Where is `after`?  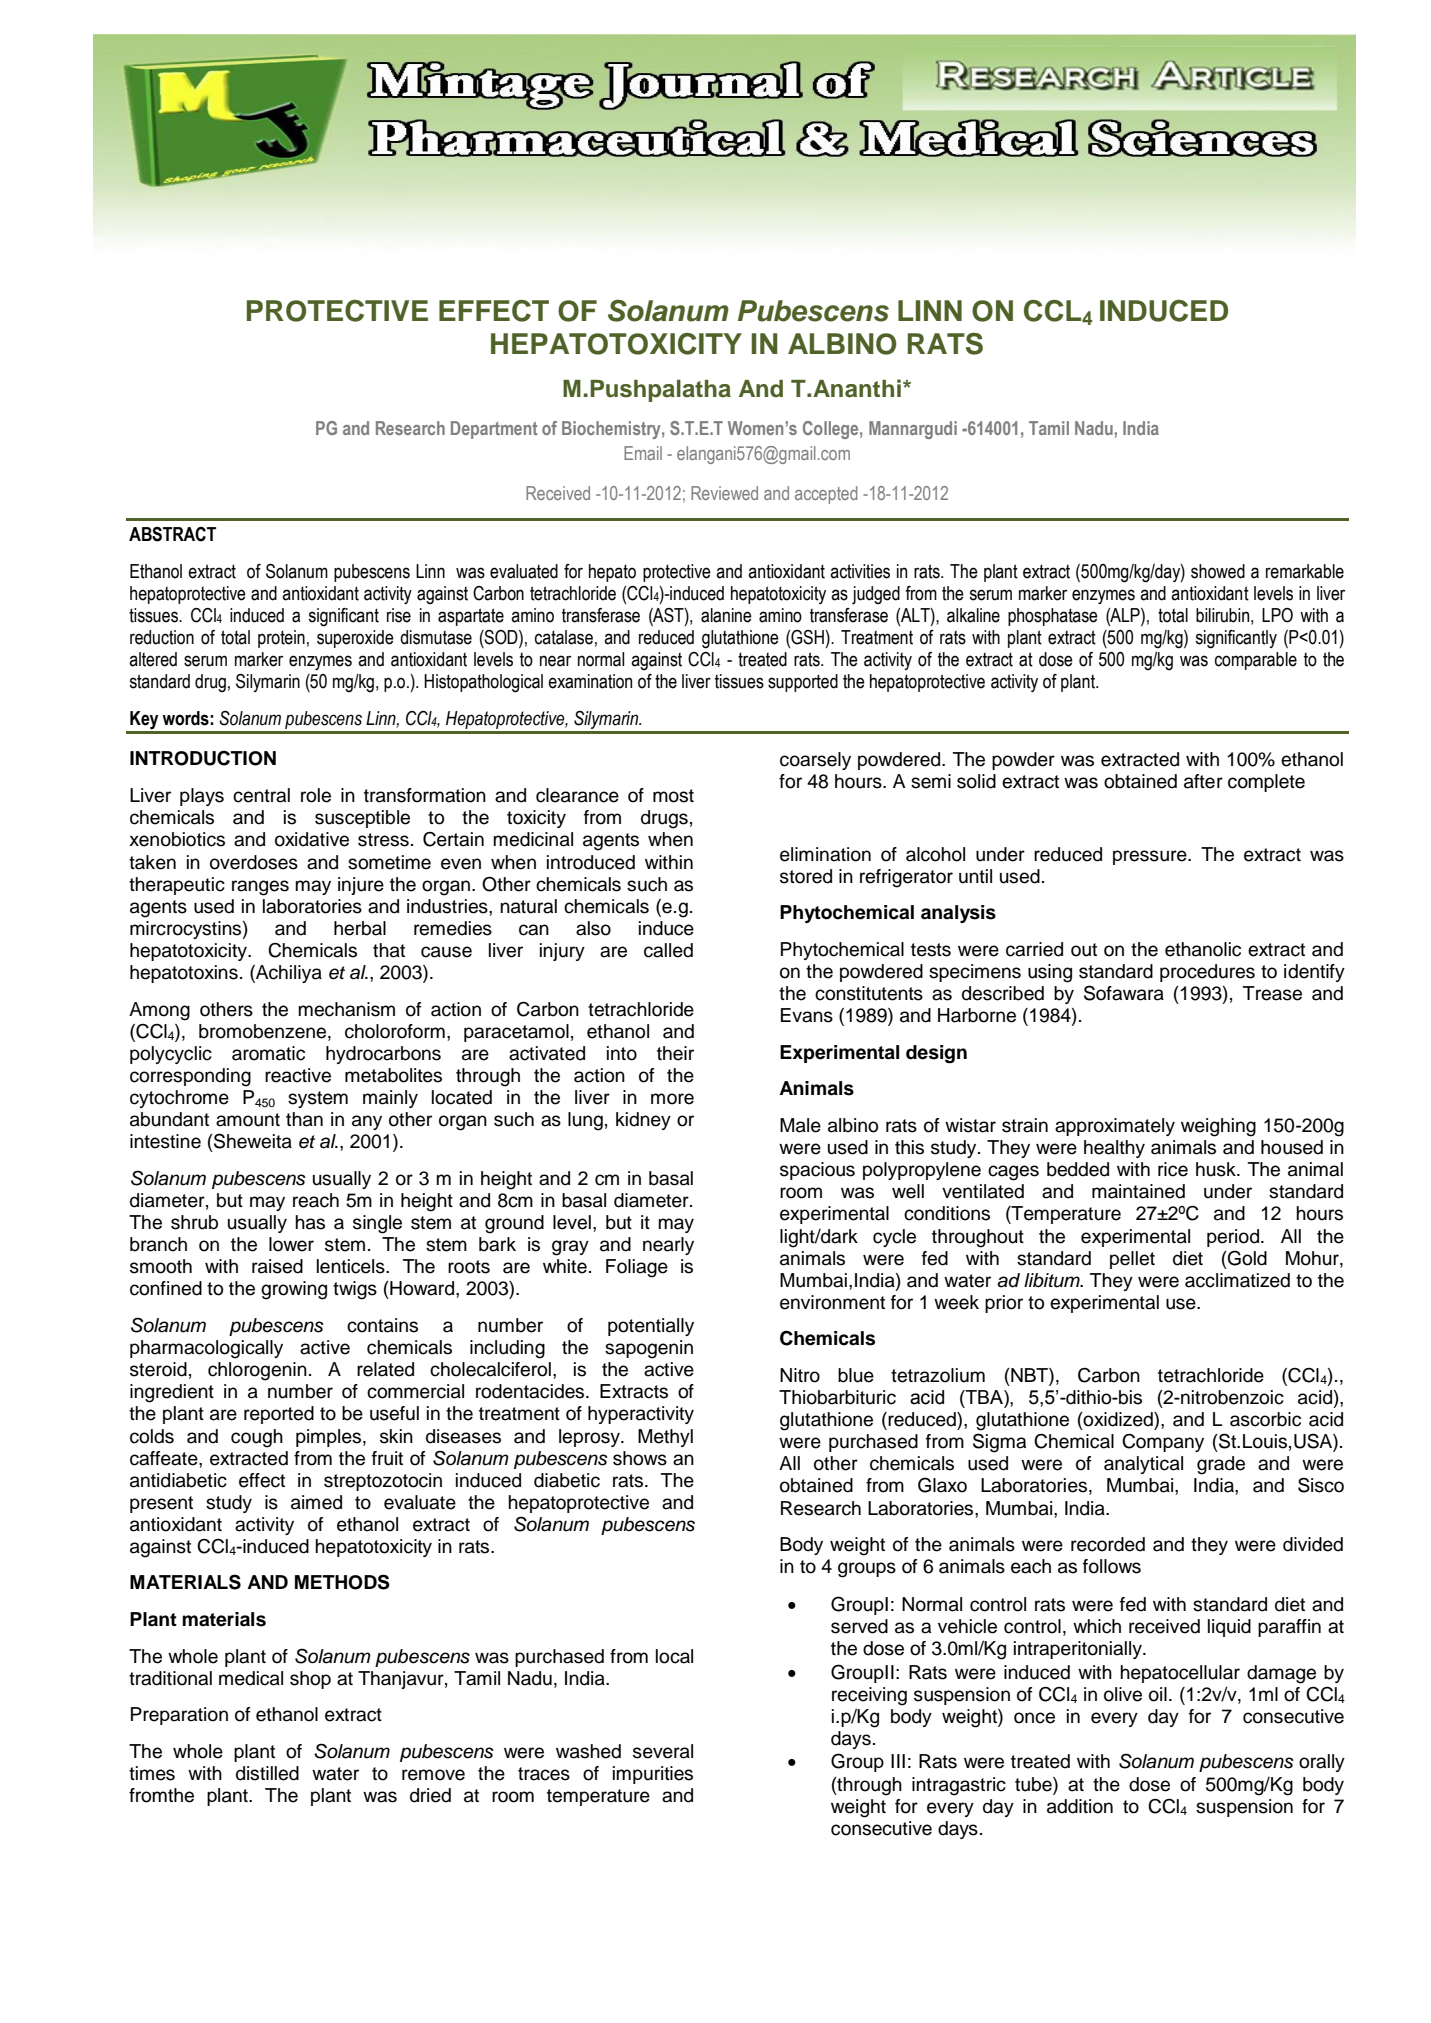 after is located at coordinates (1203, 781).
